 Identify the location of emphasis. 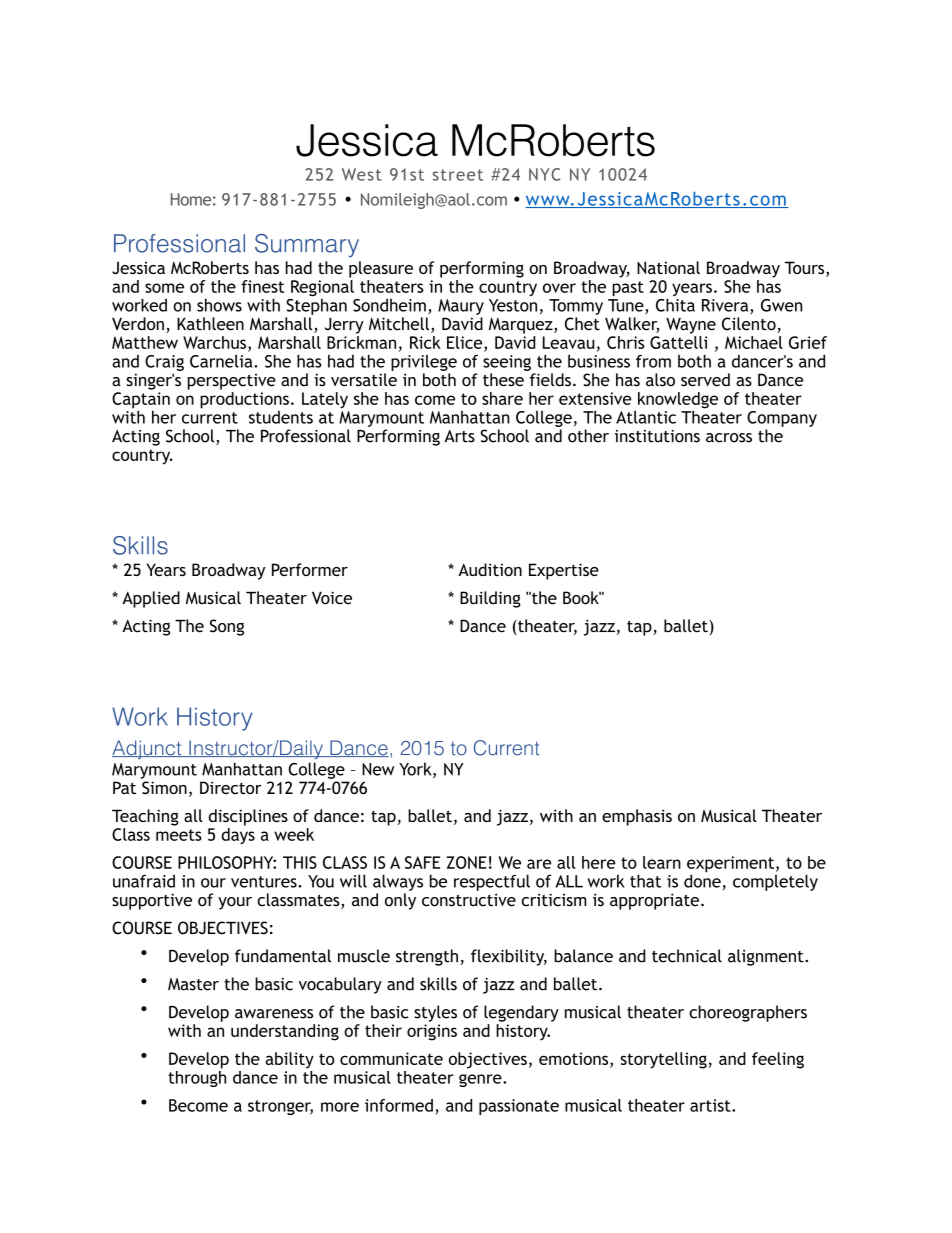
(637, 817).
